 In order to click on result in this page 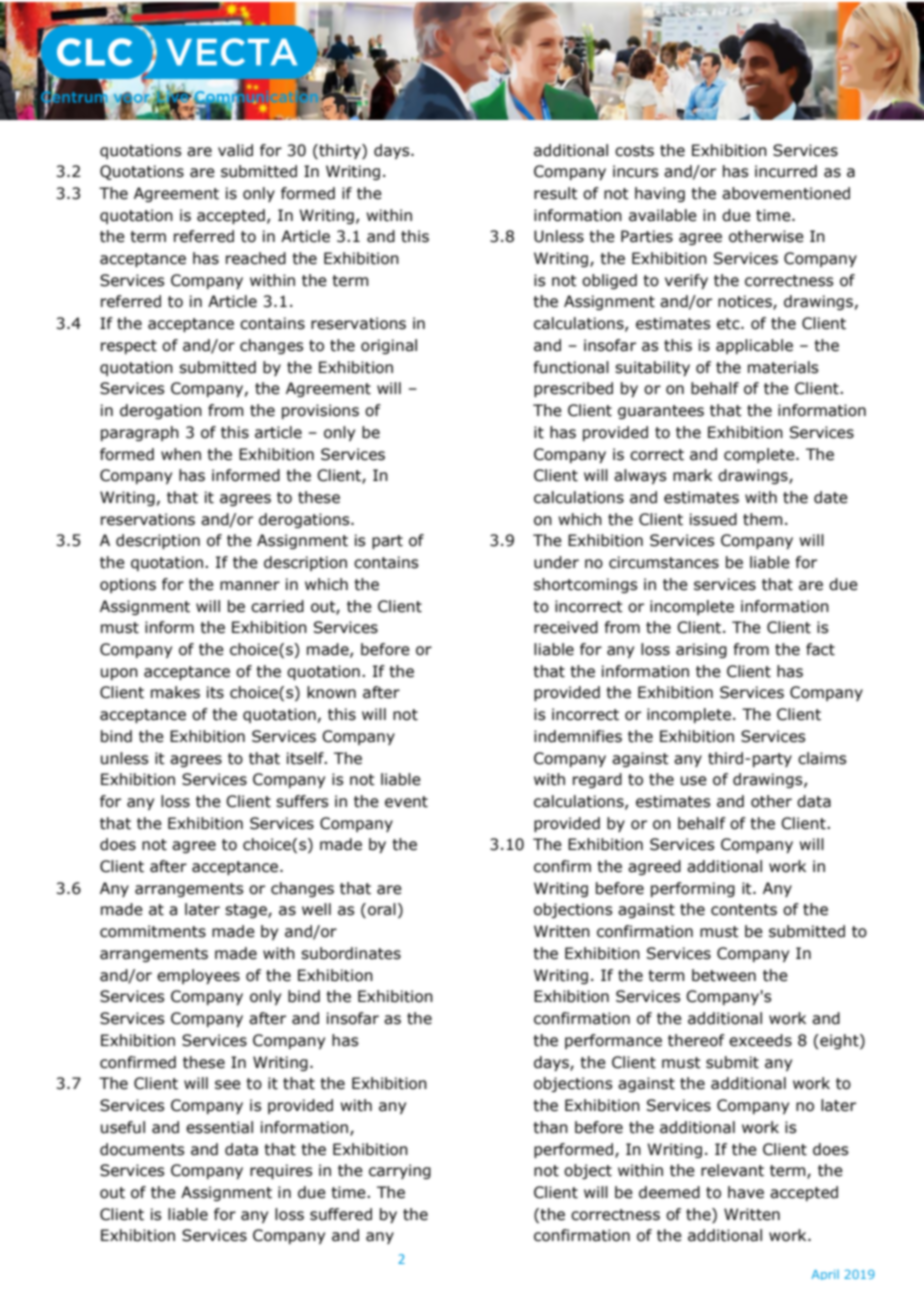, I will do `click(556, 193)`.
